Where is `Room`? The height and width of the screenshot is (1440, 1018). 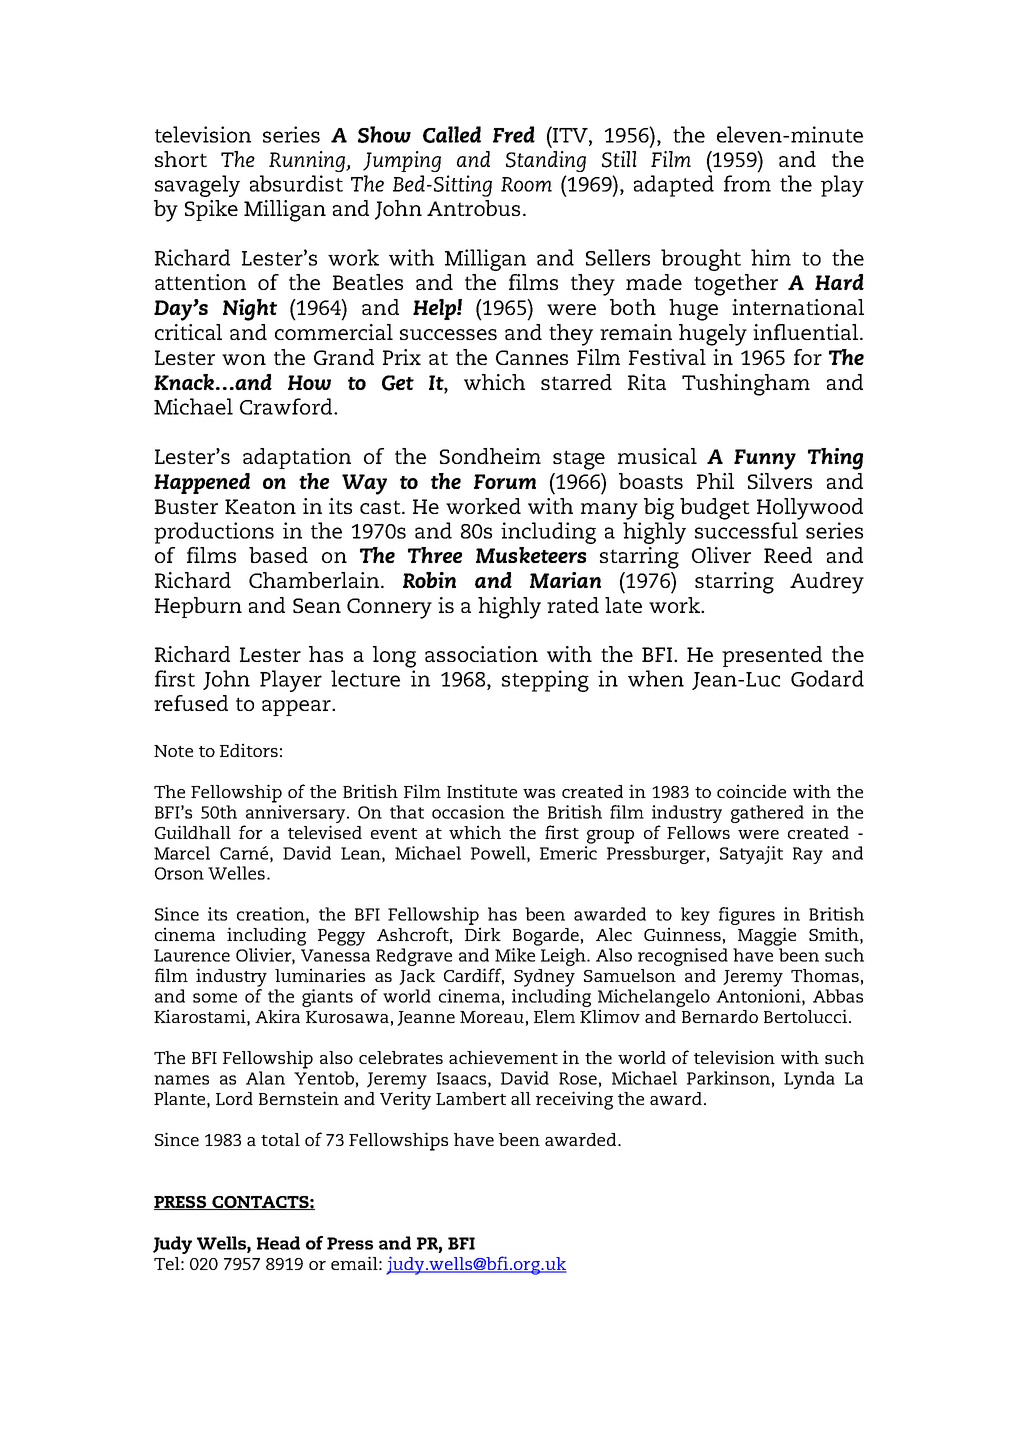 Room is located at coordinates (526, 184).
